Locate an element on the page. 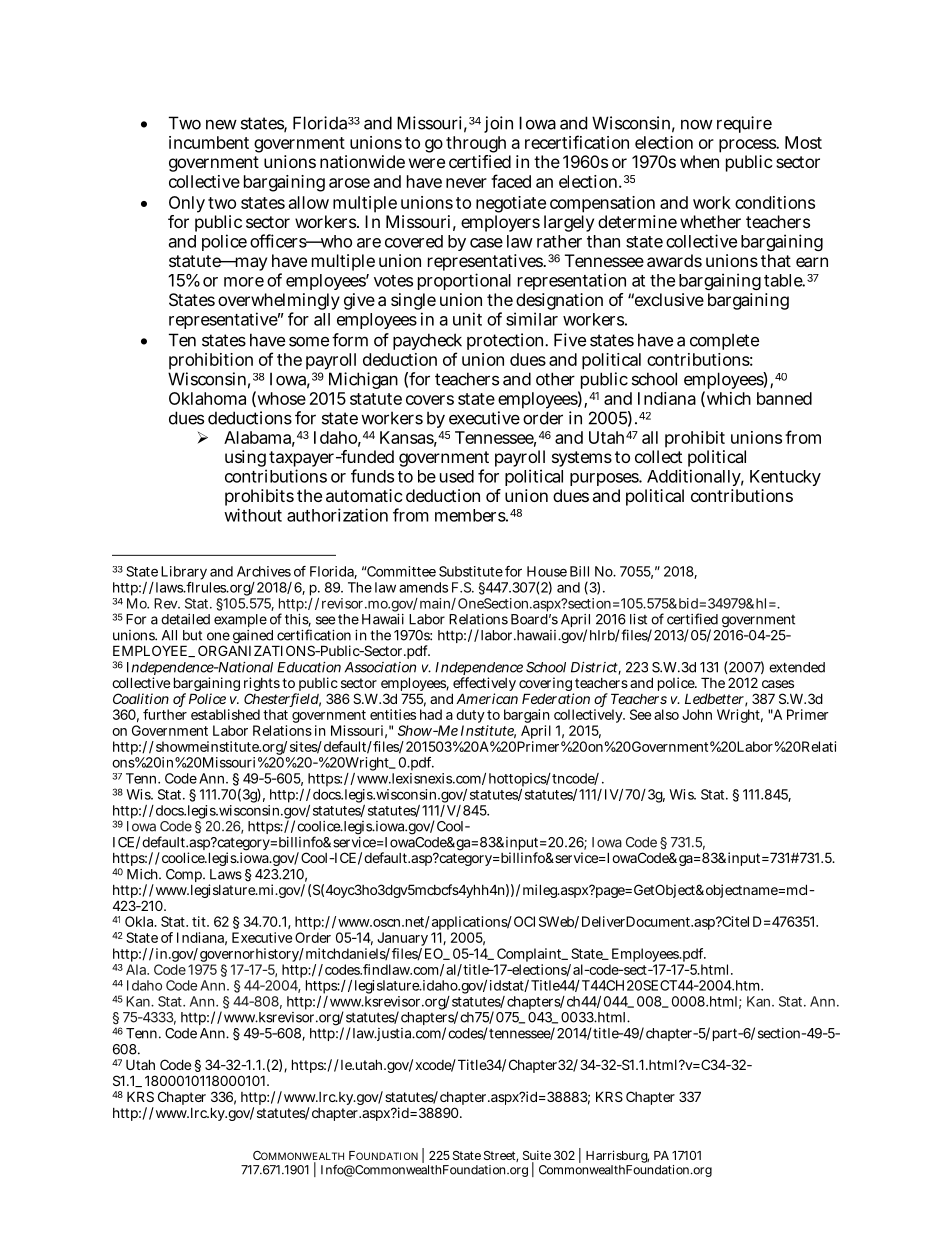 The image size is (952, 1233). Suite is located at coordinates (537, 1156).
